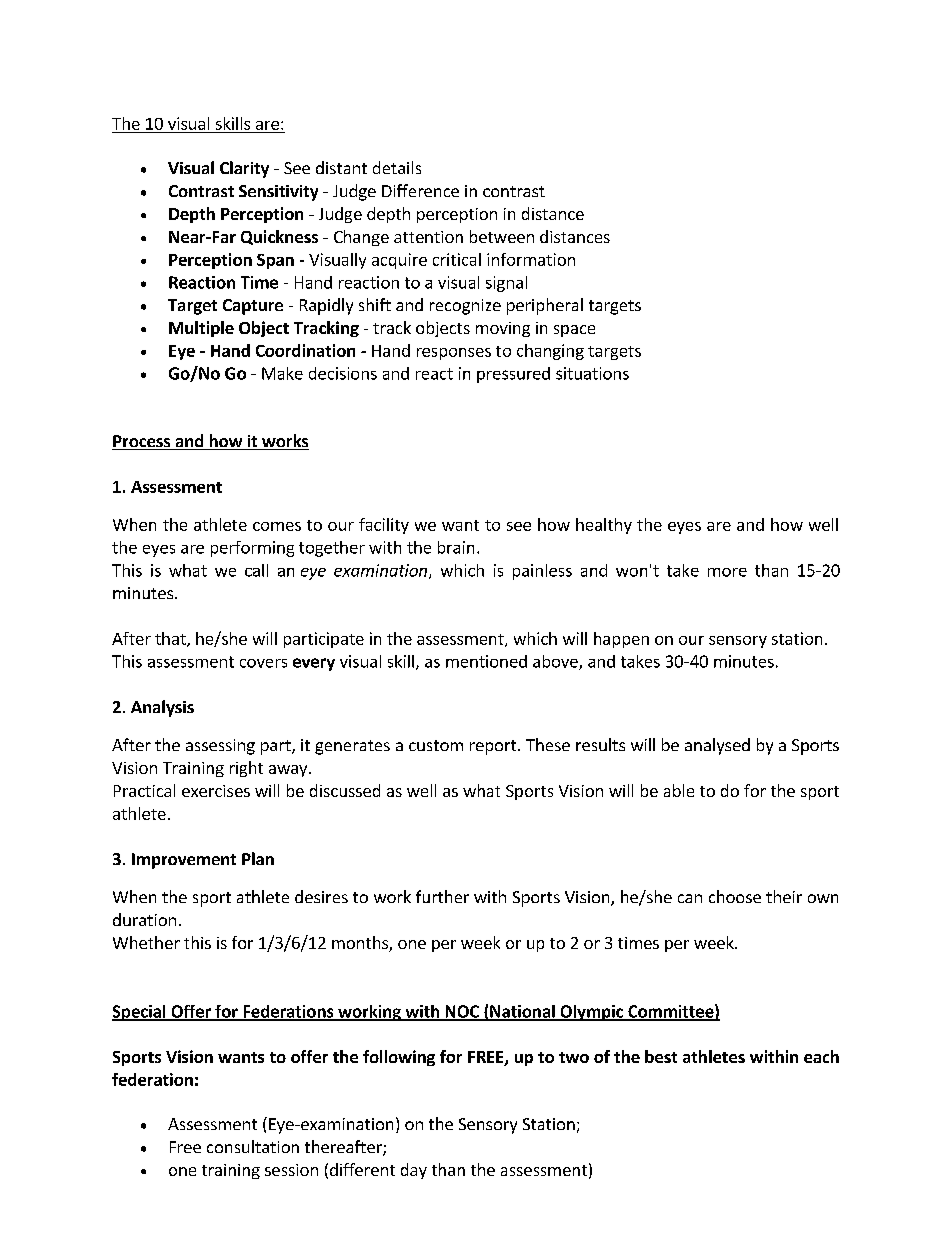 Image resolution: width=952 pixels, height=1233 pixels. I want to click on pressured, so click(513, 375).
